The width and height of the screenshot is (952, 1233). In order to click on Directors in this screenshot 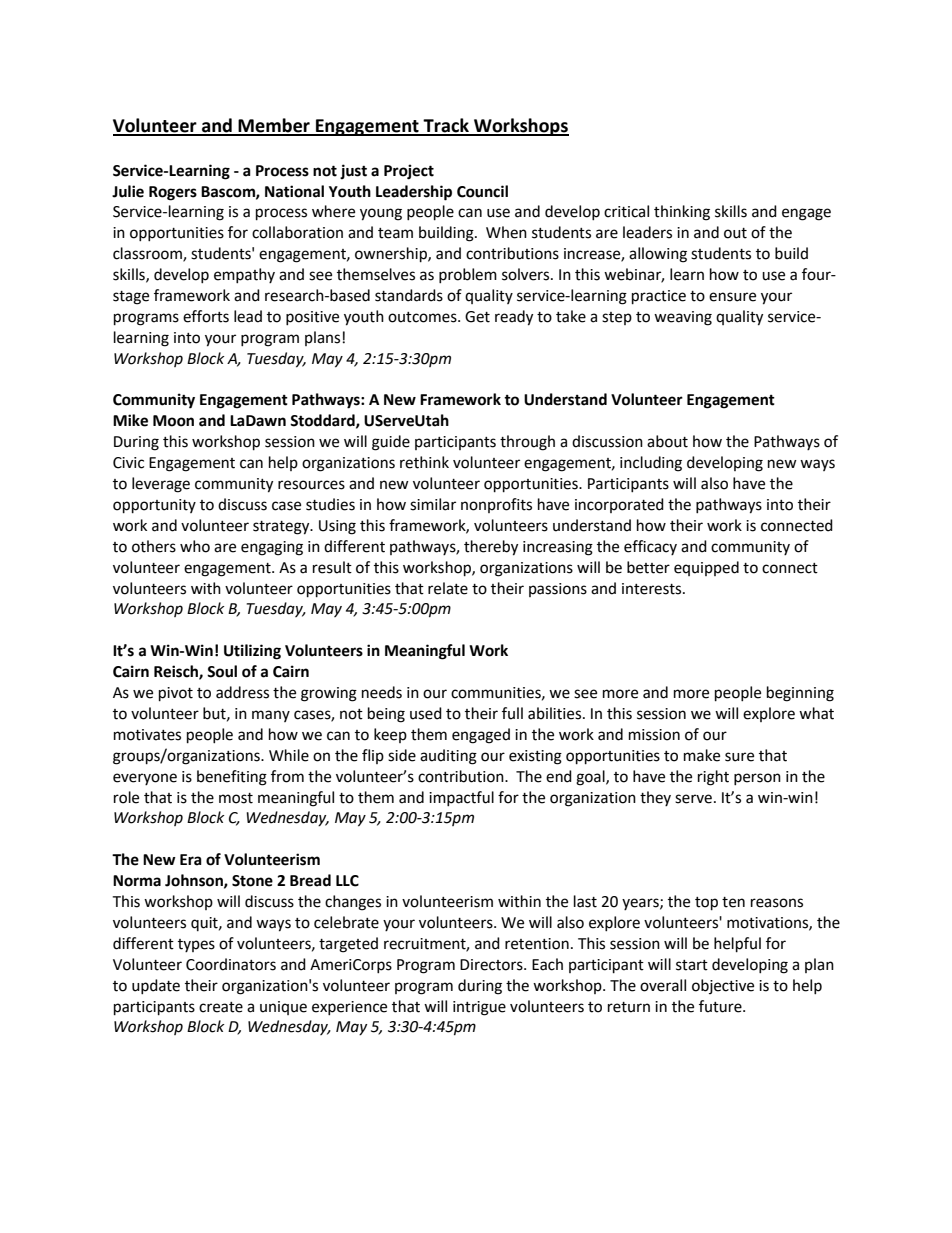, I will do `click(492, 965)`.
